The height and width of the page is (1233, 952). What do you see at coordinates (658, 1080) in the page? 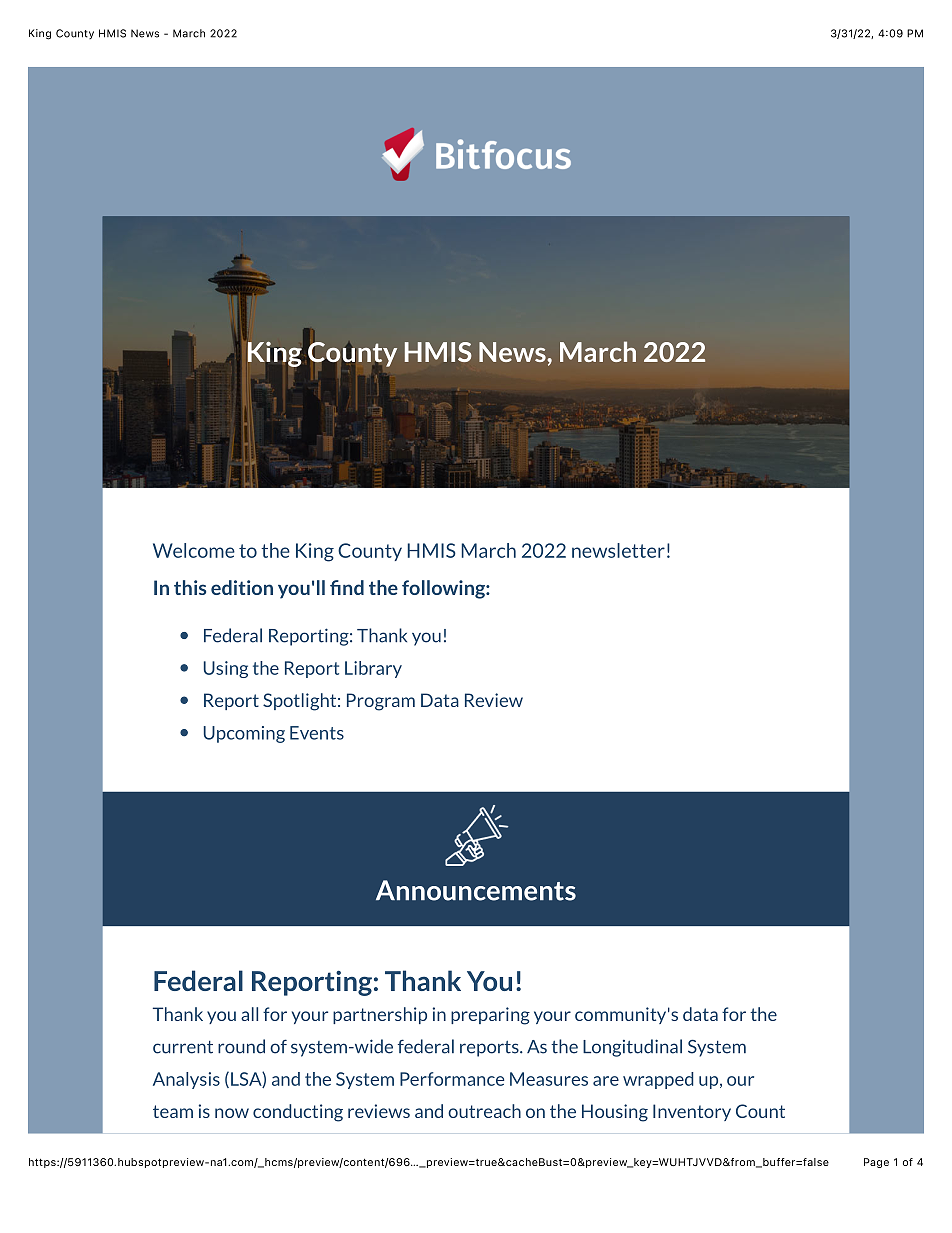
I see `wrapped` at bounding box center [658, 1080].
